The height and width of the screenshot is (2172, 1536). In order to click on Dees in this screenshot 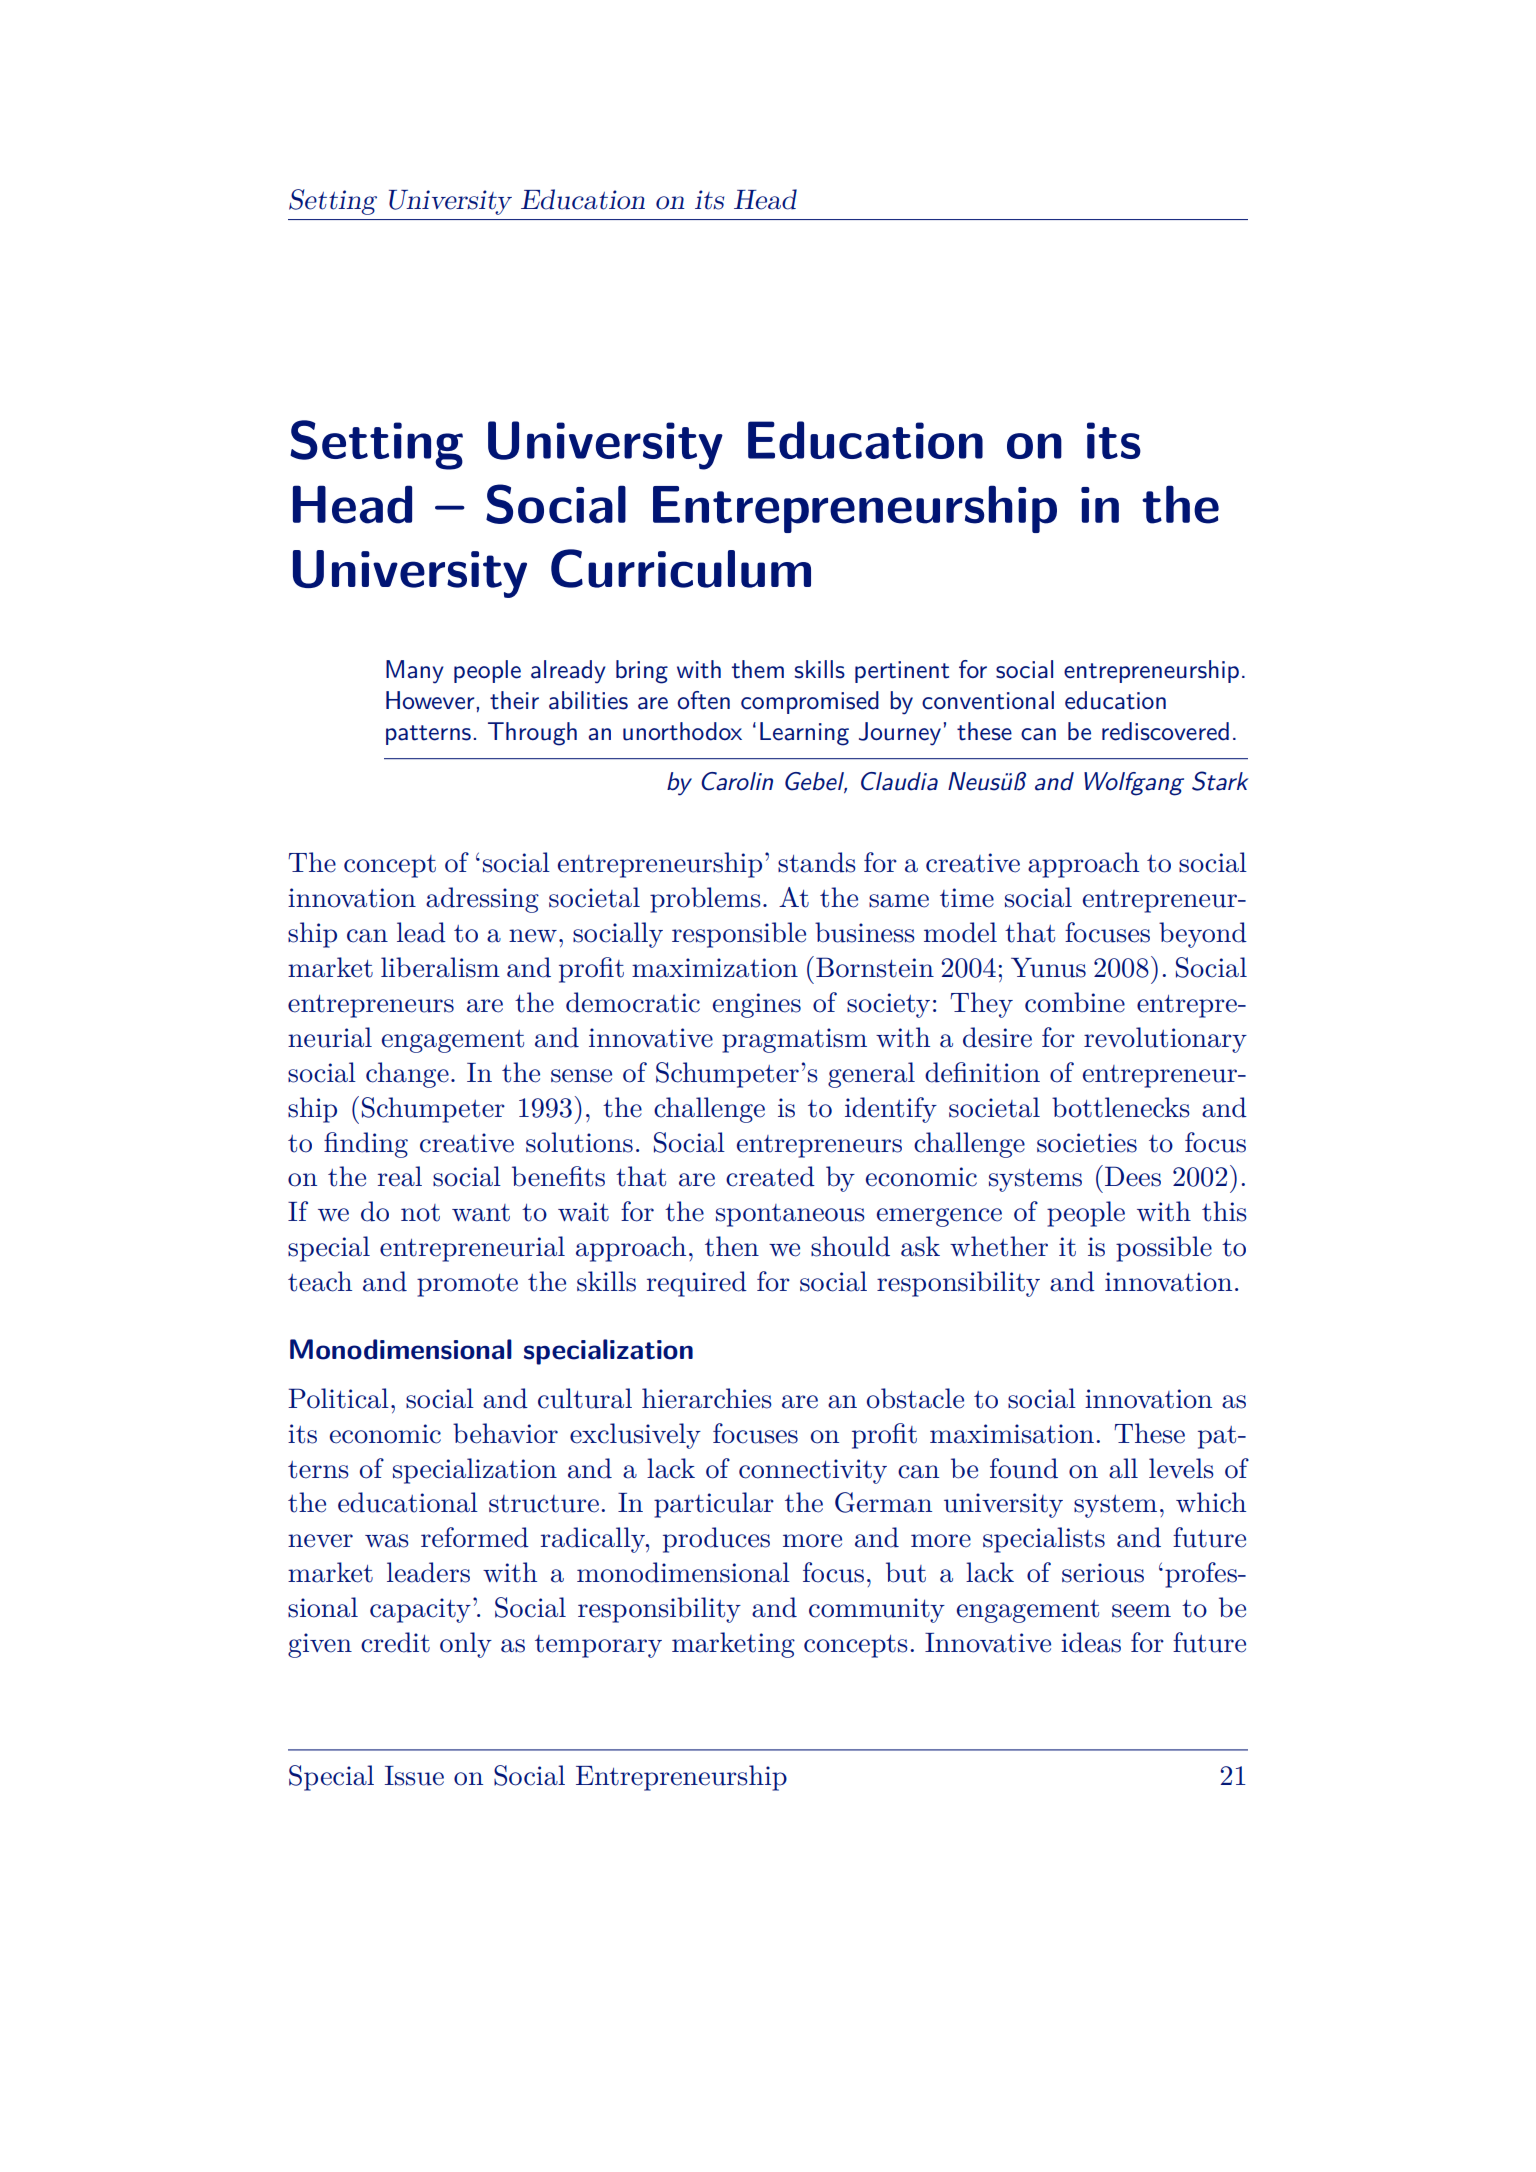, I will do `click(1133, 1176)`.
